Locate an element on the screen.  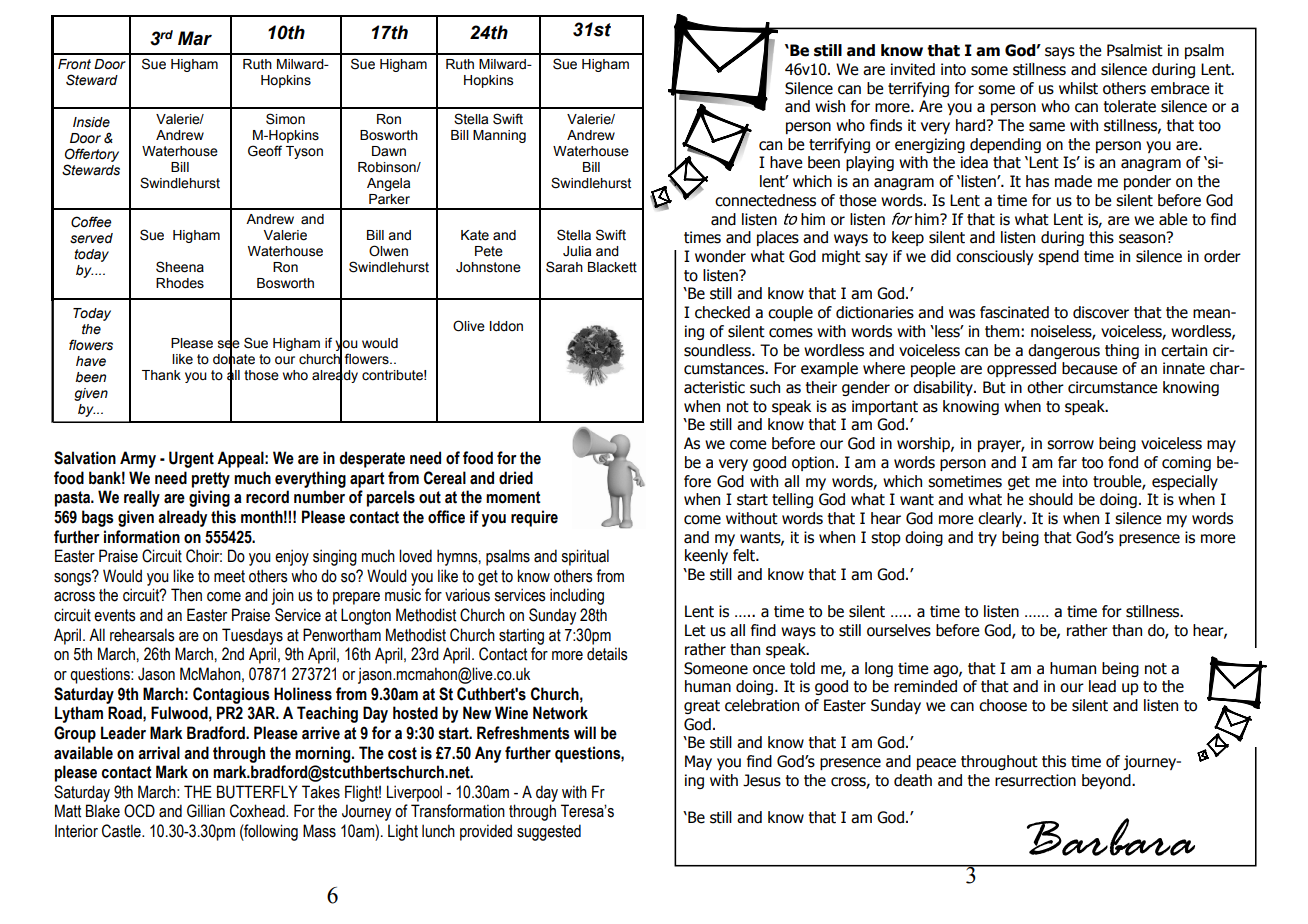
ourselves is located at coordinates (899, 630).
